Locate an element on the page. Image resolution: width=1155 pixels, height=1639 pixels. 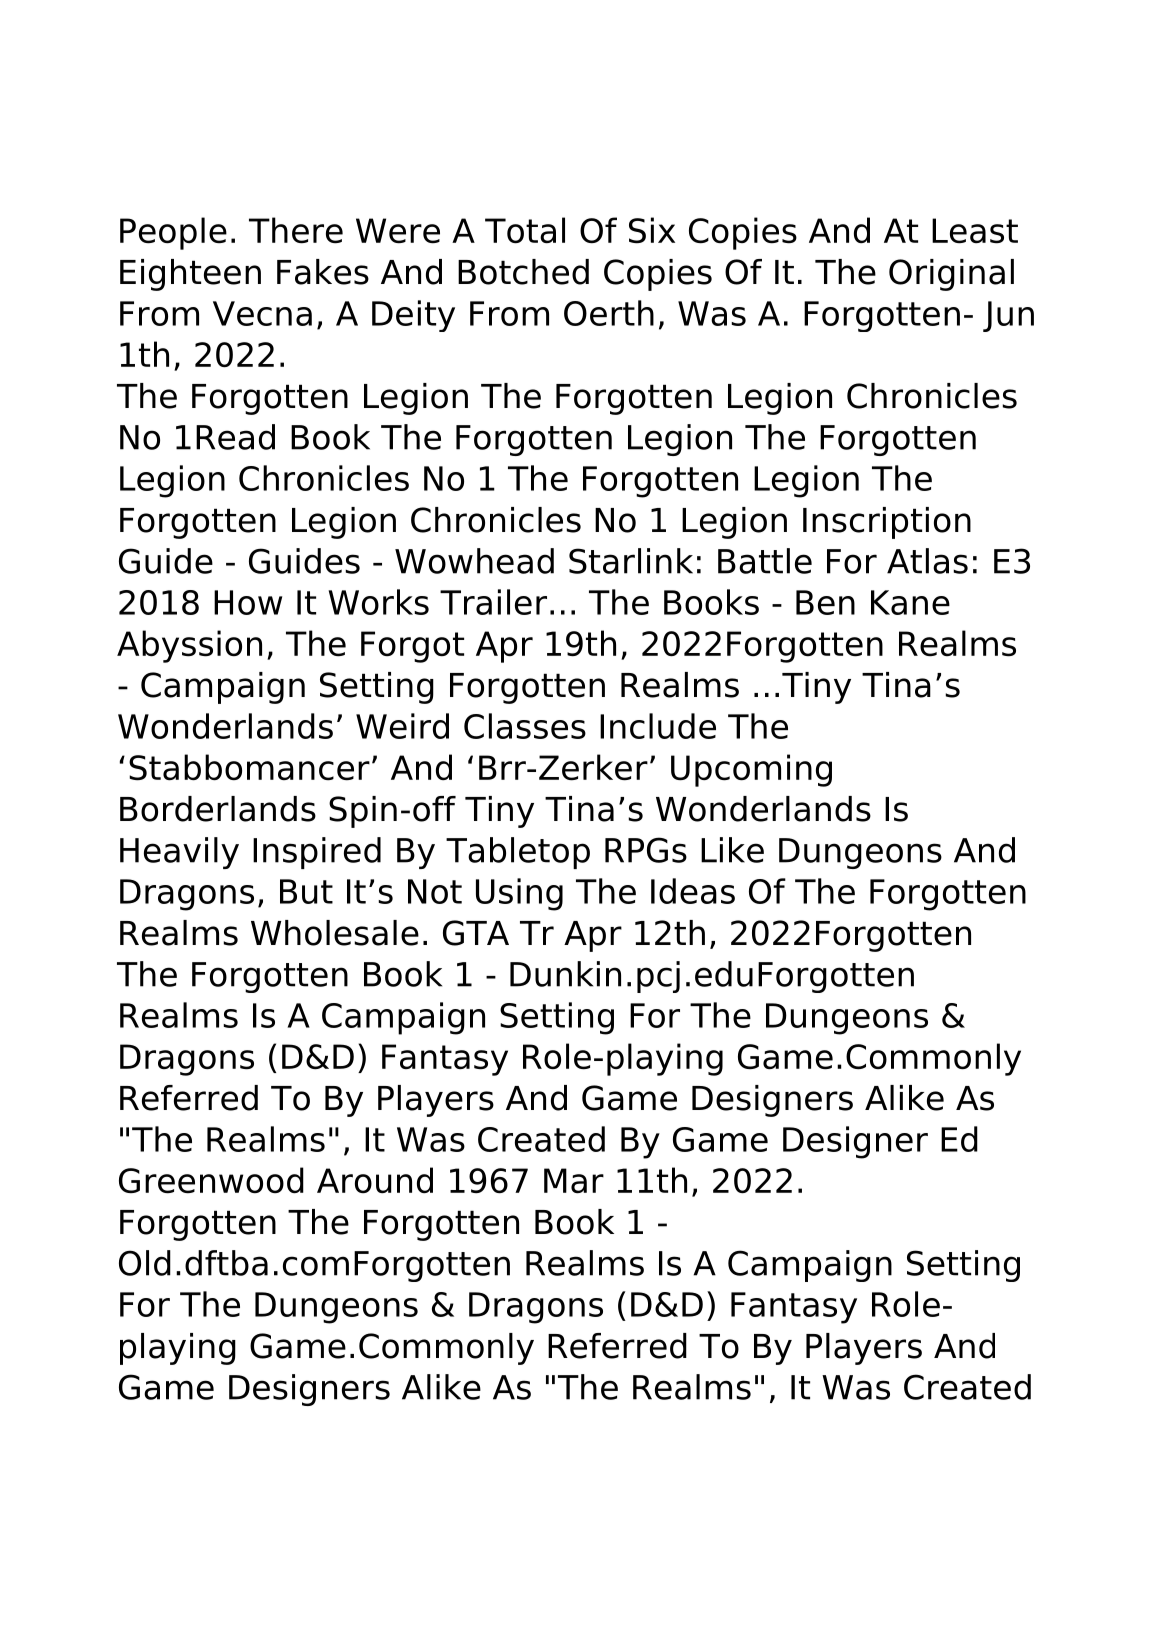
Classes is located at coordinates (525, 726).
